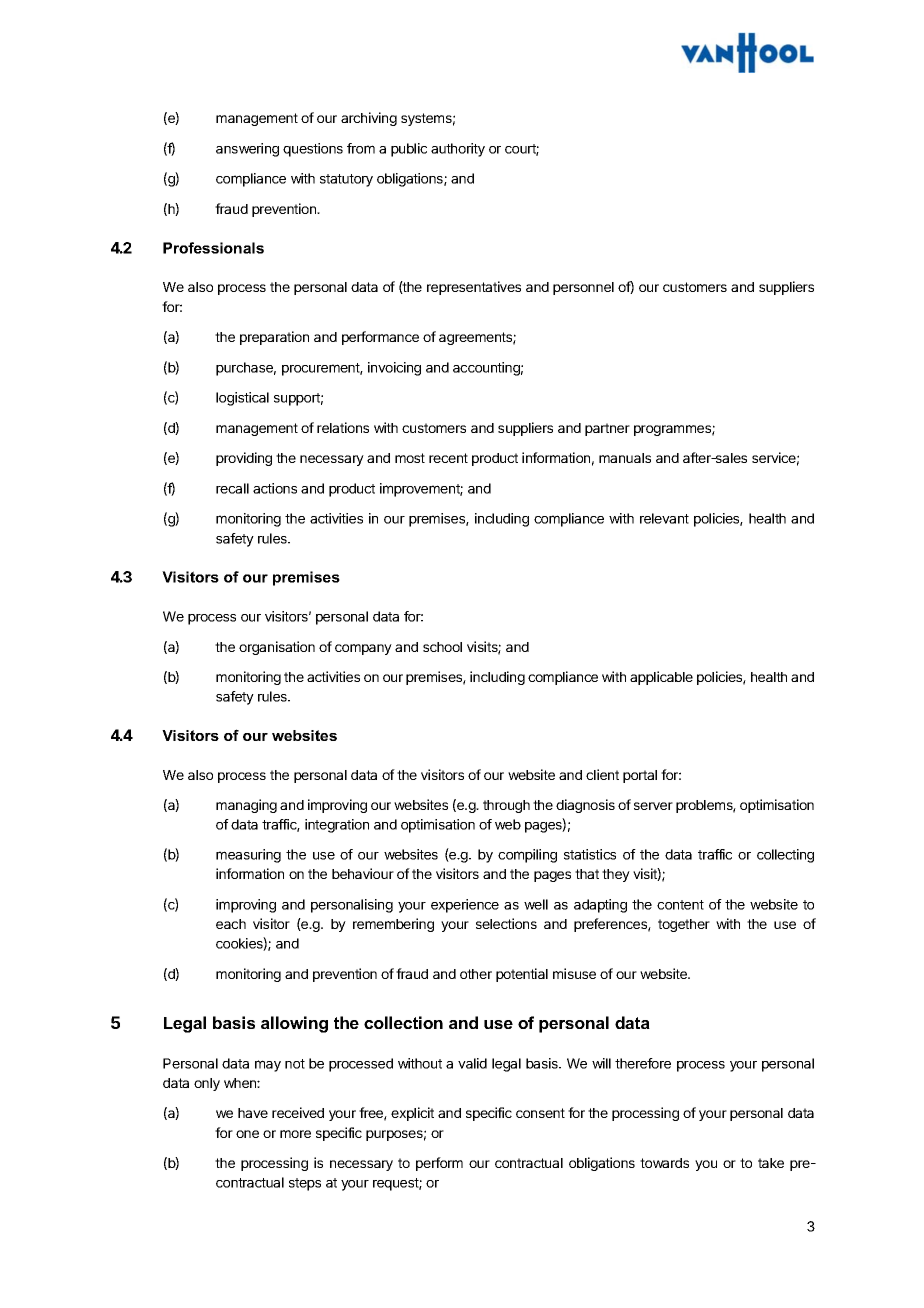  Describe the element at coordinates (295, 1134) in the screenshot. I see `more` at that location.
